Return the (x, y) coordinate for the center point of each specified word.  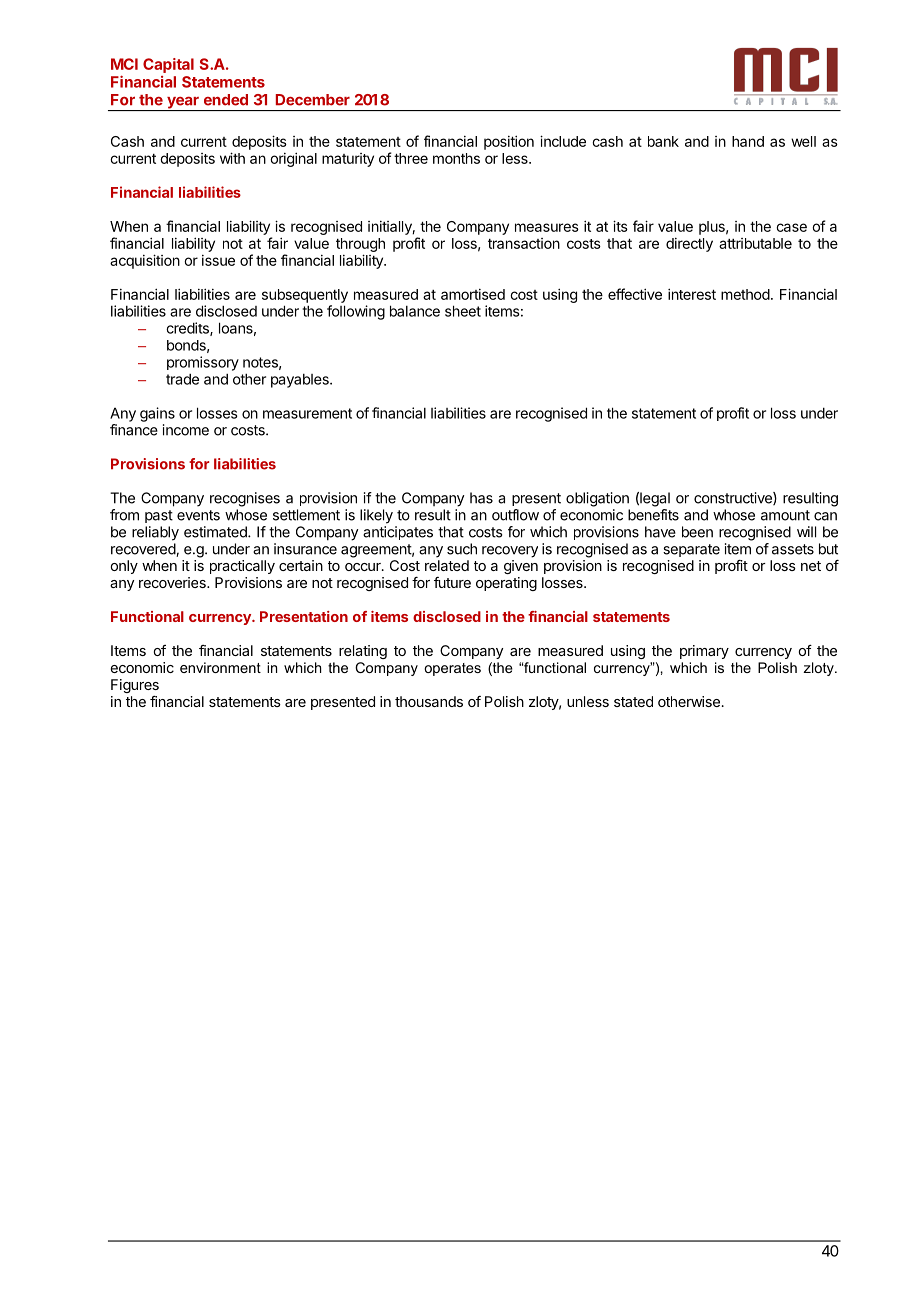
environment (220, 667)
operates (452, 669)
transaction (524, 243)
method (745, 294)
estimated (216, 532)
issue (218, 260)
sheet (463, 311)
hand (748, 141)
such (462, 549)
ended (226, 100)
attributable (755, 243)
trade (182, 379)
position (509, 142)
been (697, 532)
